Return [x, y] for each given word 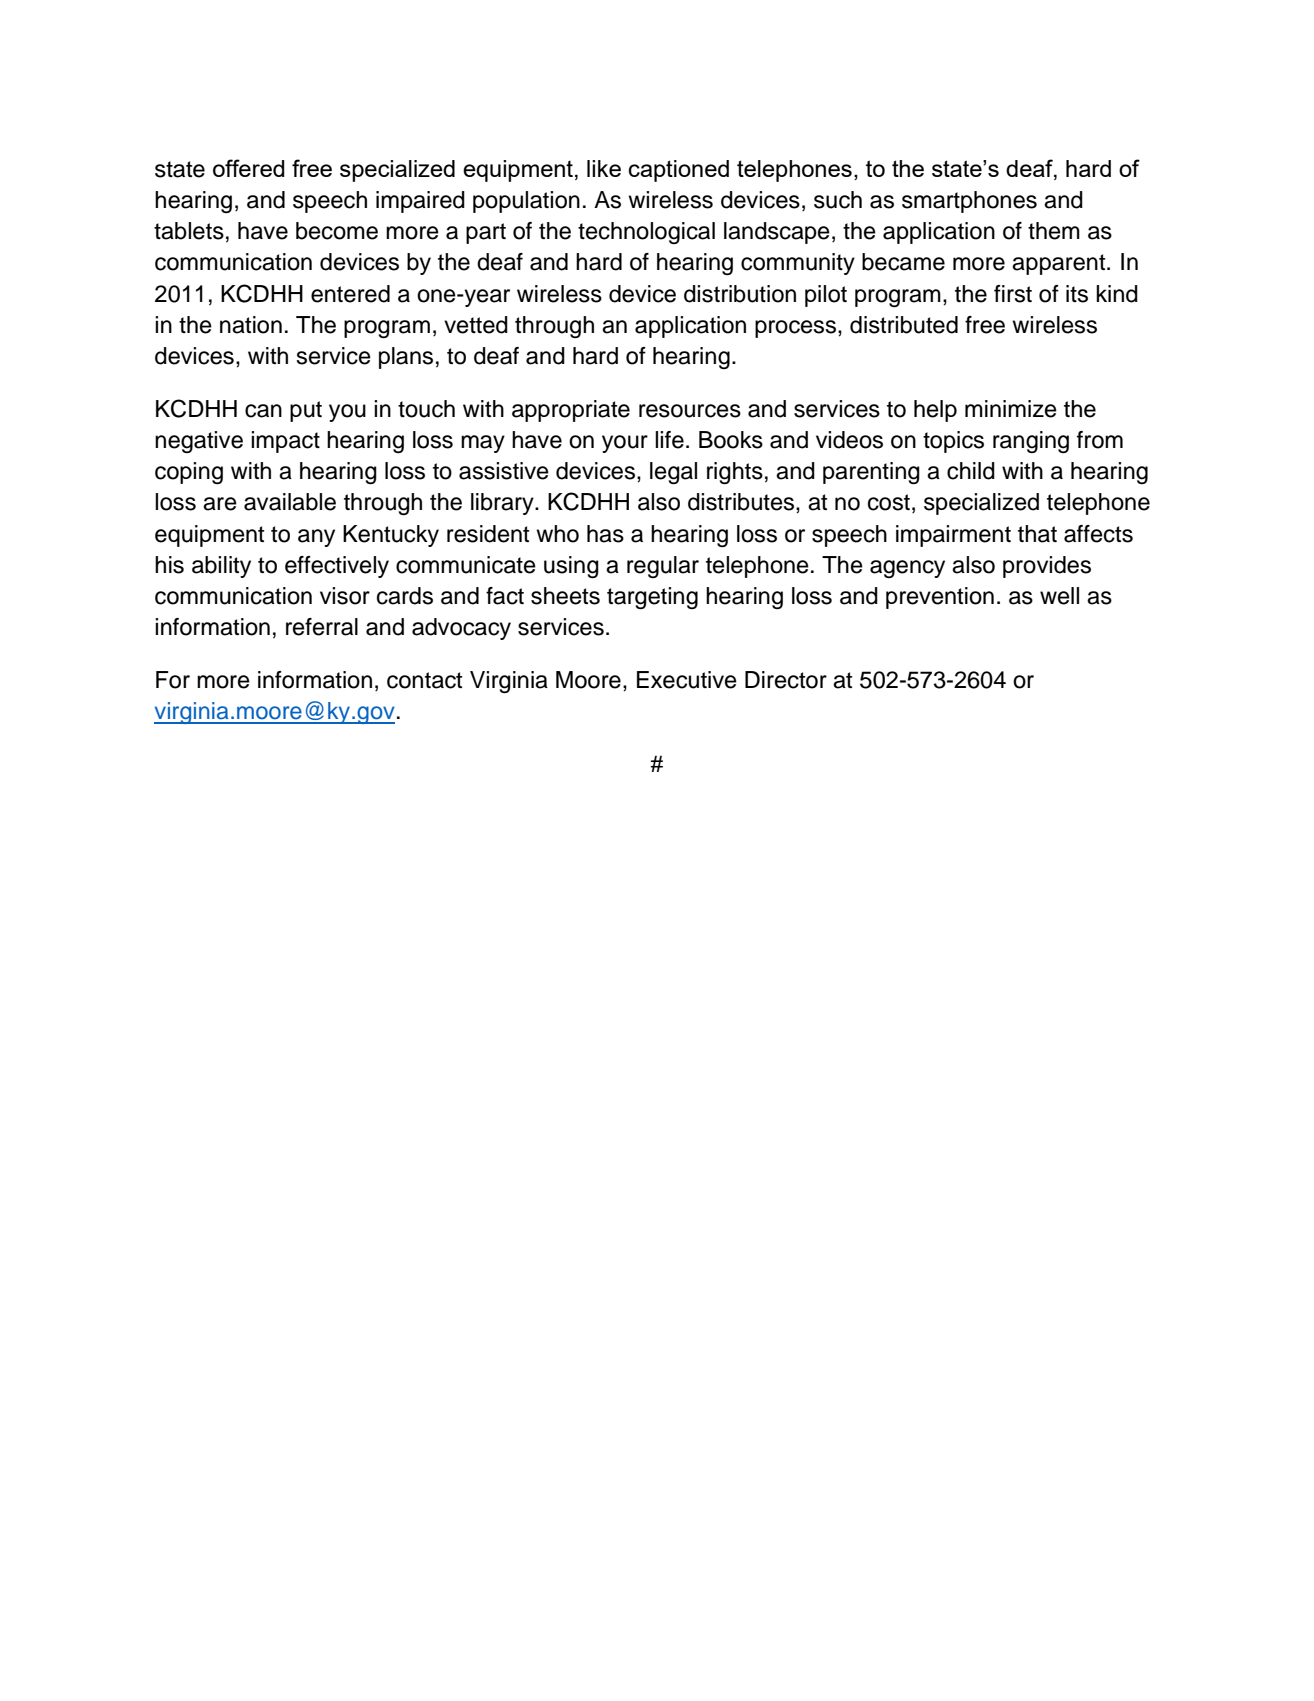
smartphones [969, 202]
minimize [1011, 409]
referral [322, 627]
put [306, 411]
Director [786, 680]
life [669, 440]
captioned [679, 171]
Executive [687, 680]
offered [249, 168]
